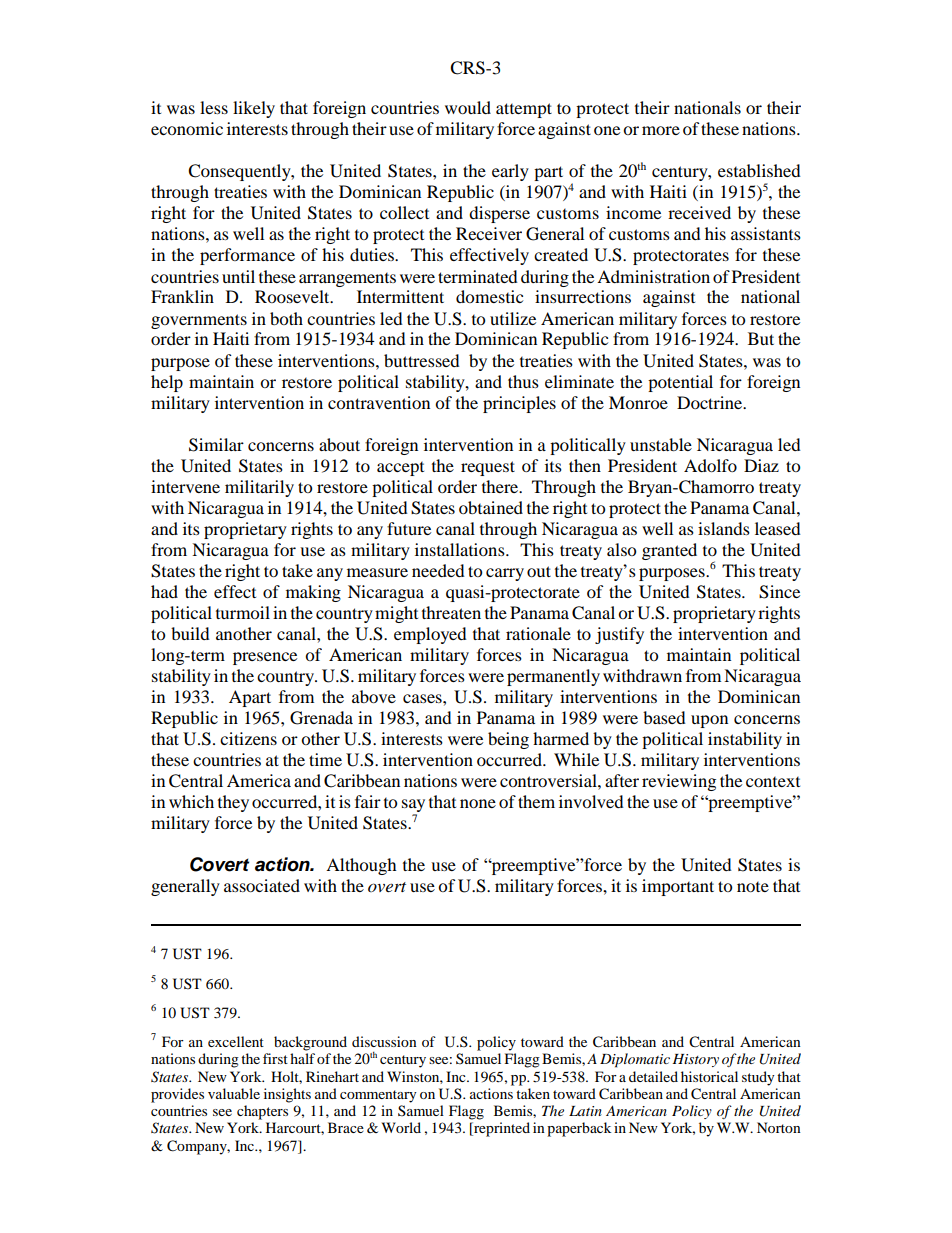  Describe the element at coordinates (779, 592) in the page. I see `Since` at that location.
